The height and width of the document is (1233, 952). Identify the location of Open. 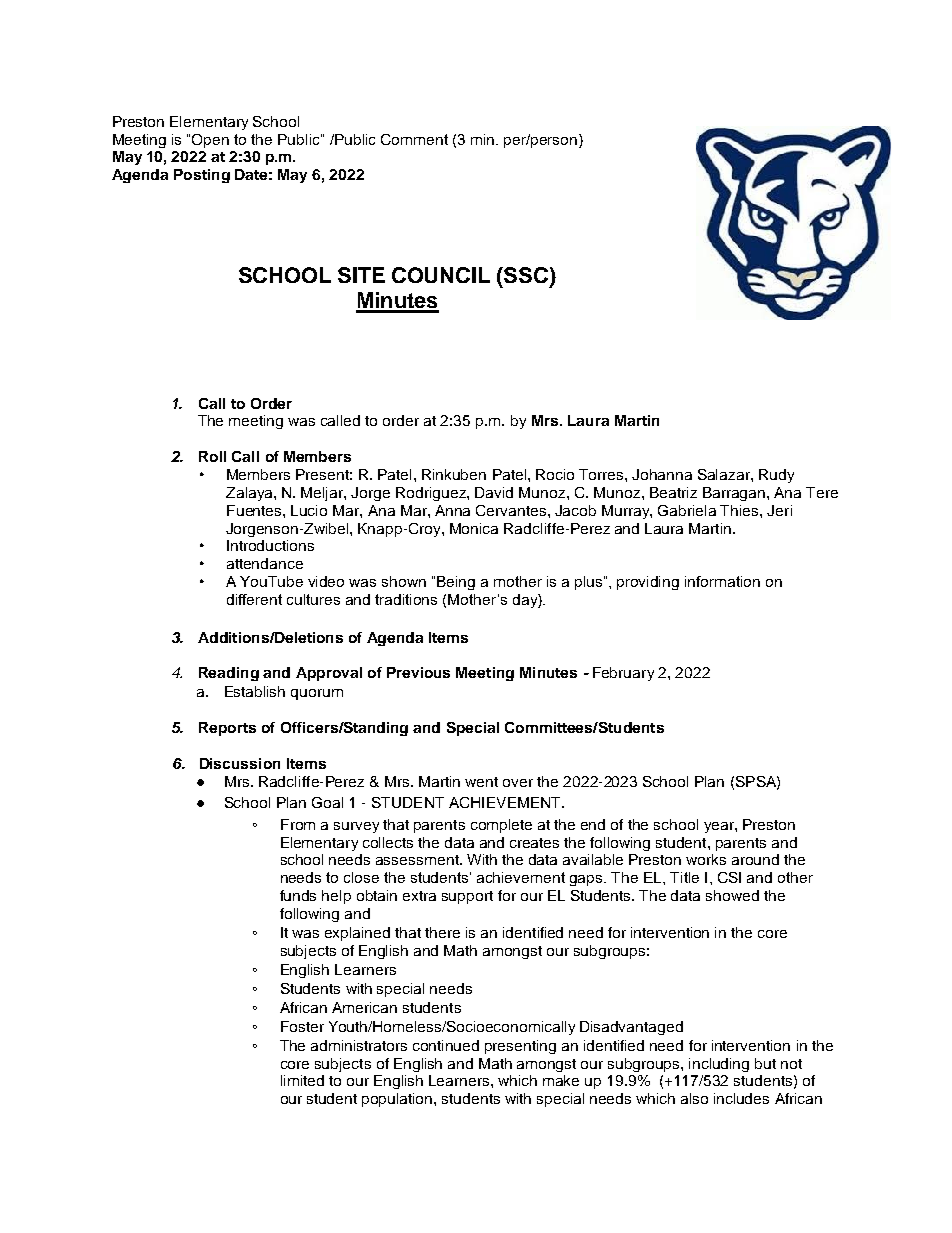
(210, 141).
